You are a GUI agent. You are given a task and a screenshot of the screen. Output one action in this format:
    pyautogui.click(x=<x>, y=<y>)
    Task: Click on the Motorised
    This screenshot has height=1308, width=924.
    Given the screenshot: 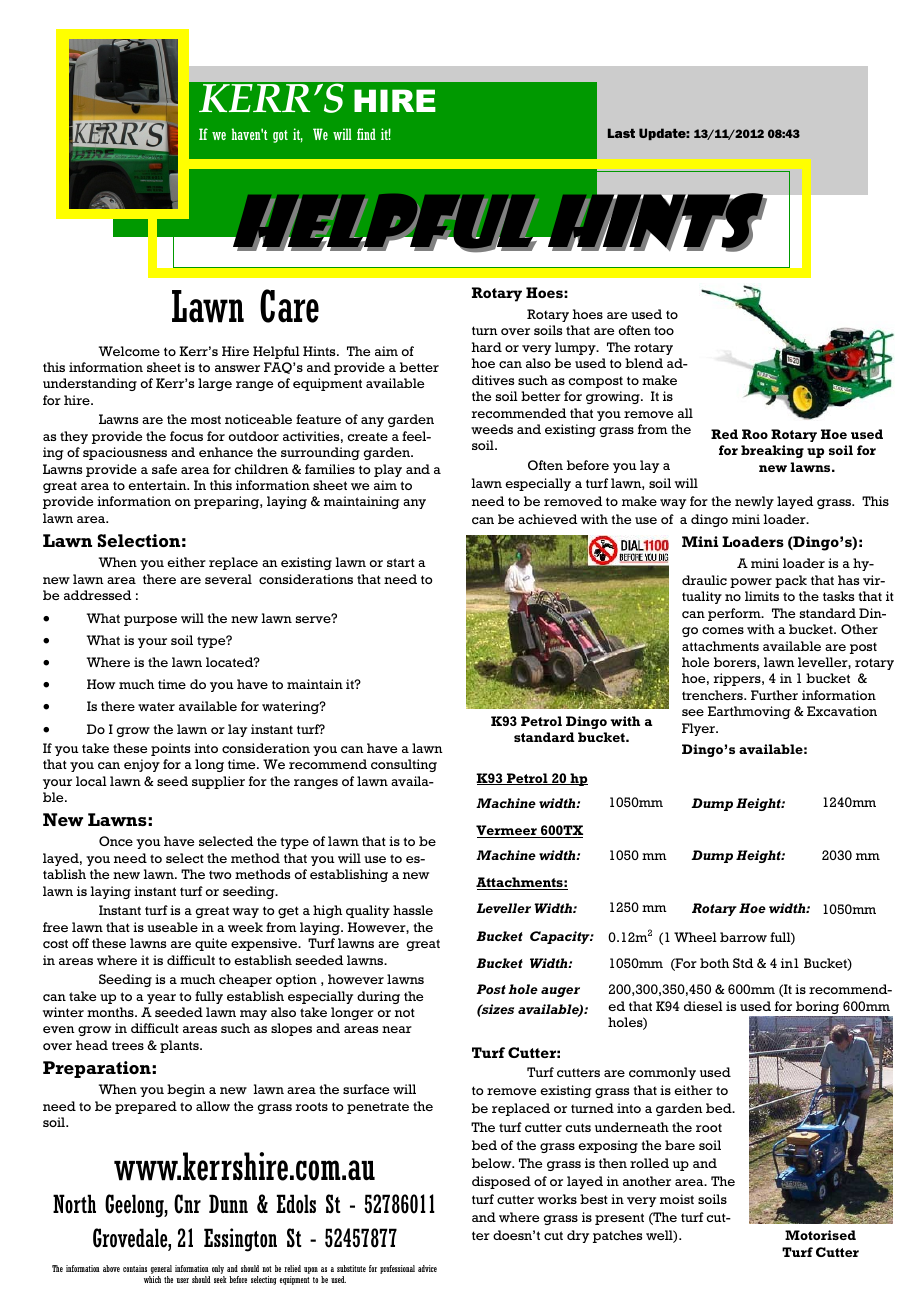 What is the action you would take?
    pyautogui.click(x=820, y=1235)
